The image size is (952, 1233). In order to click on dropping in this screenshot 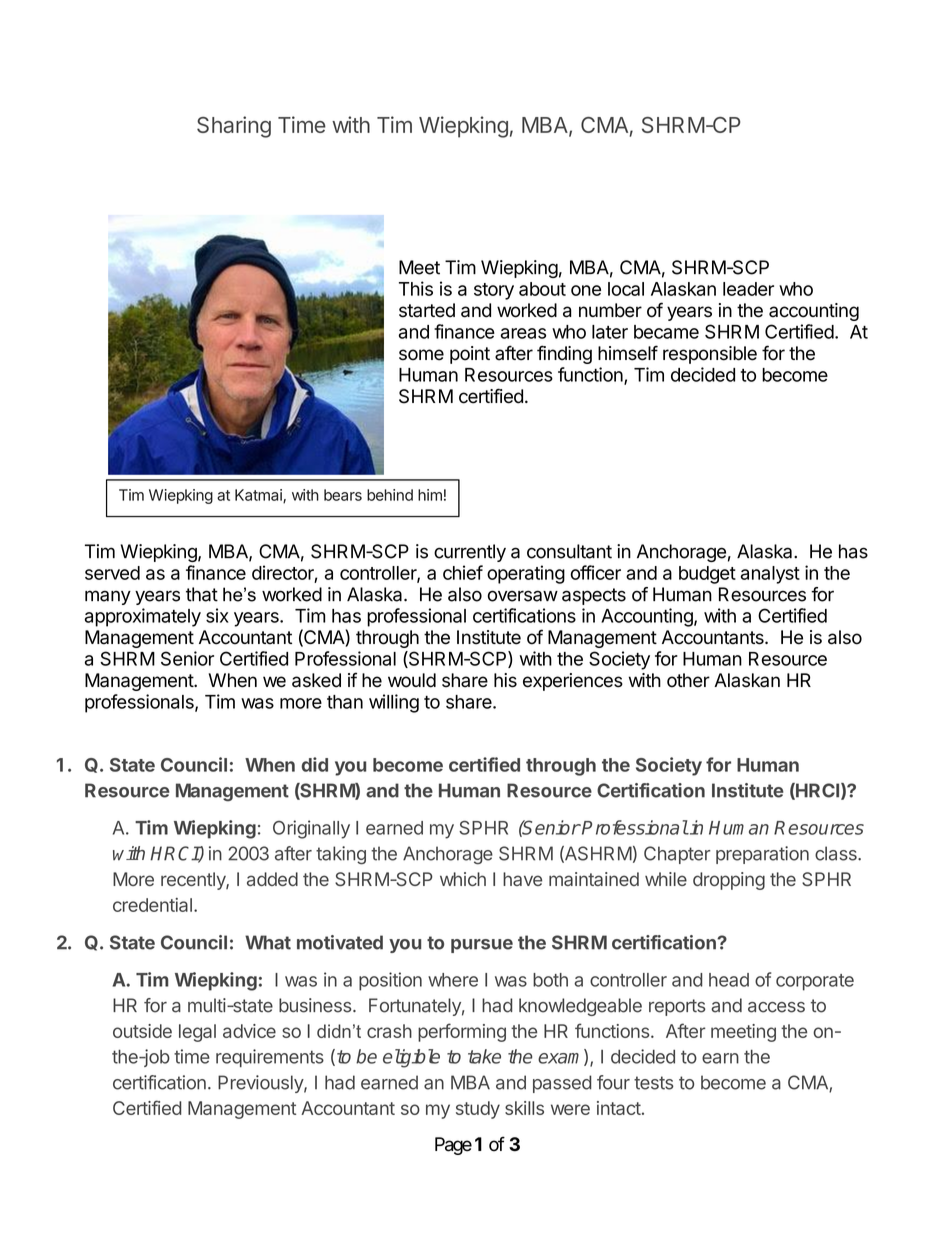, I will do `click(729, 881)`.
